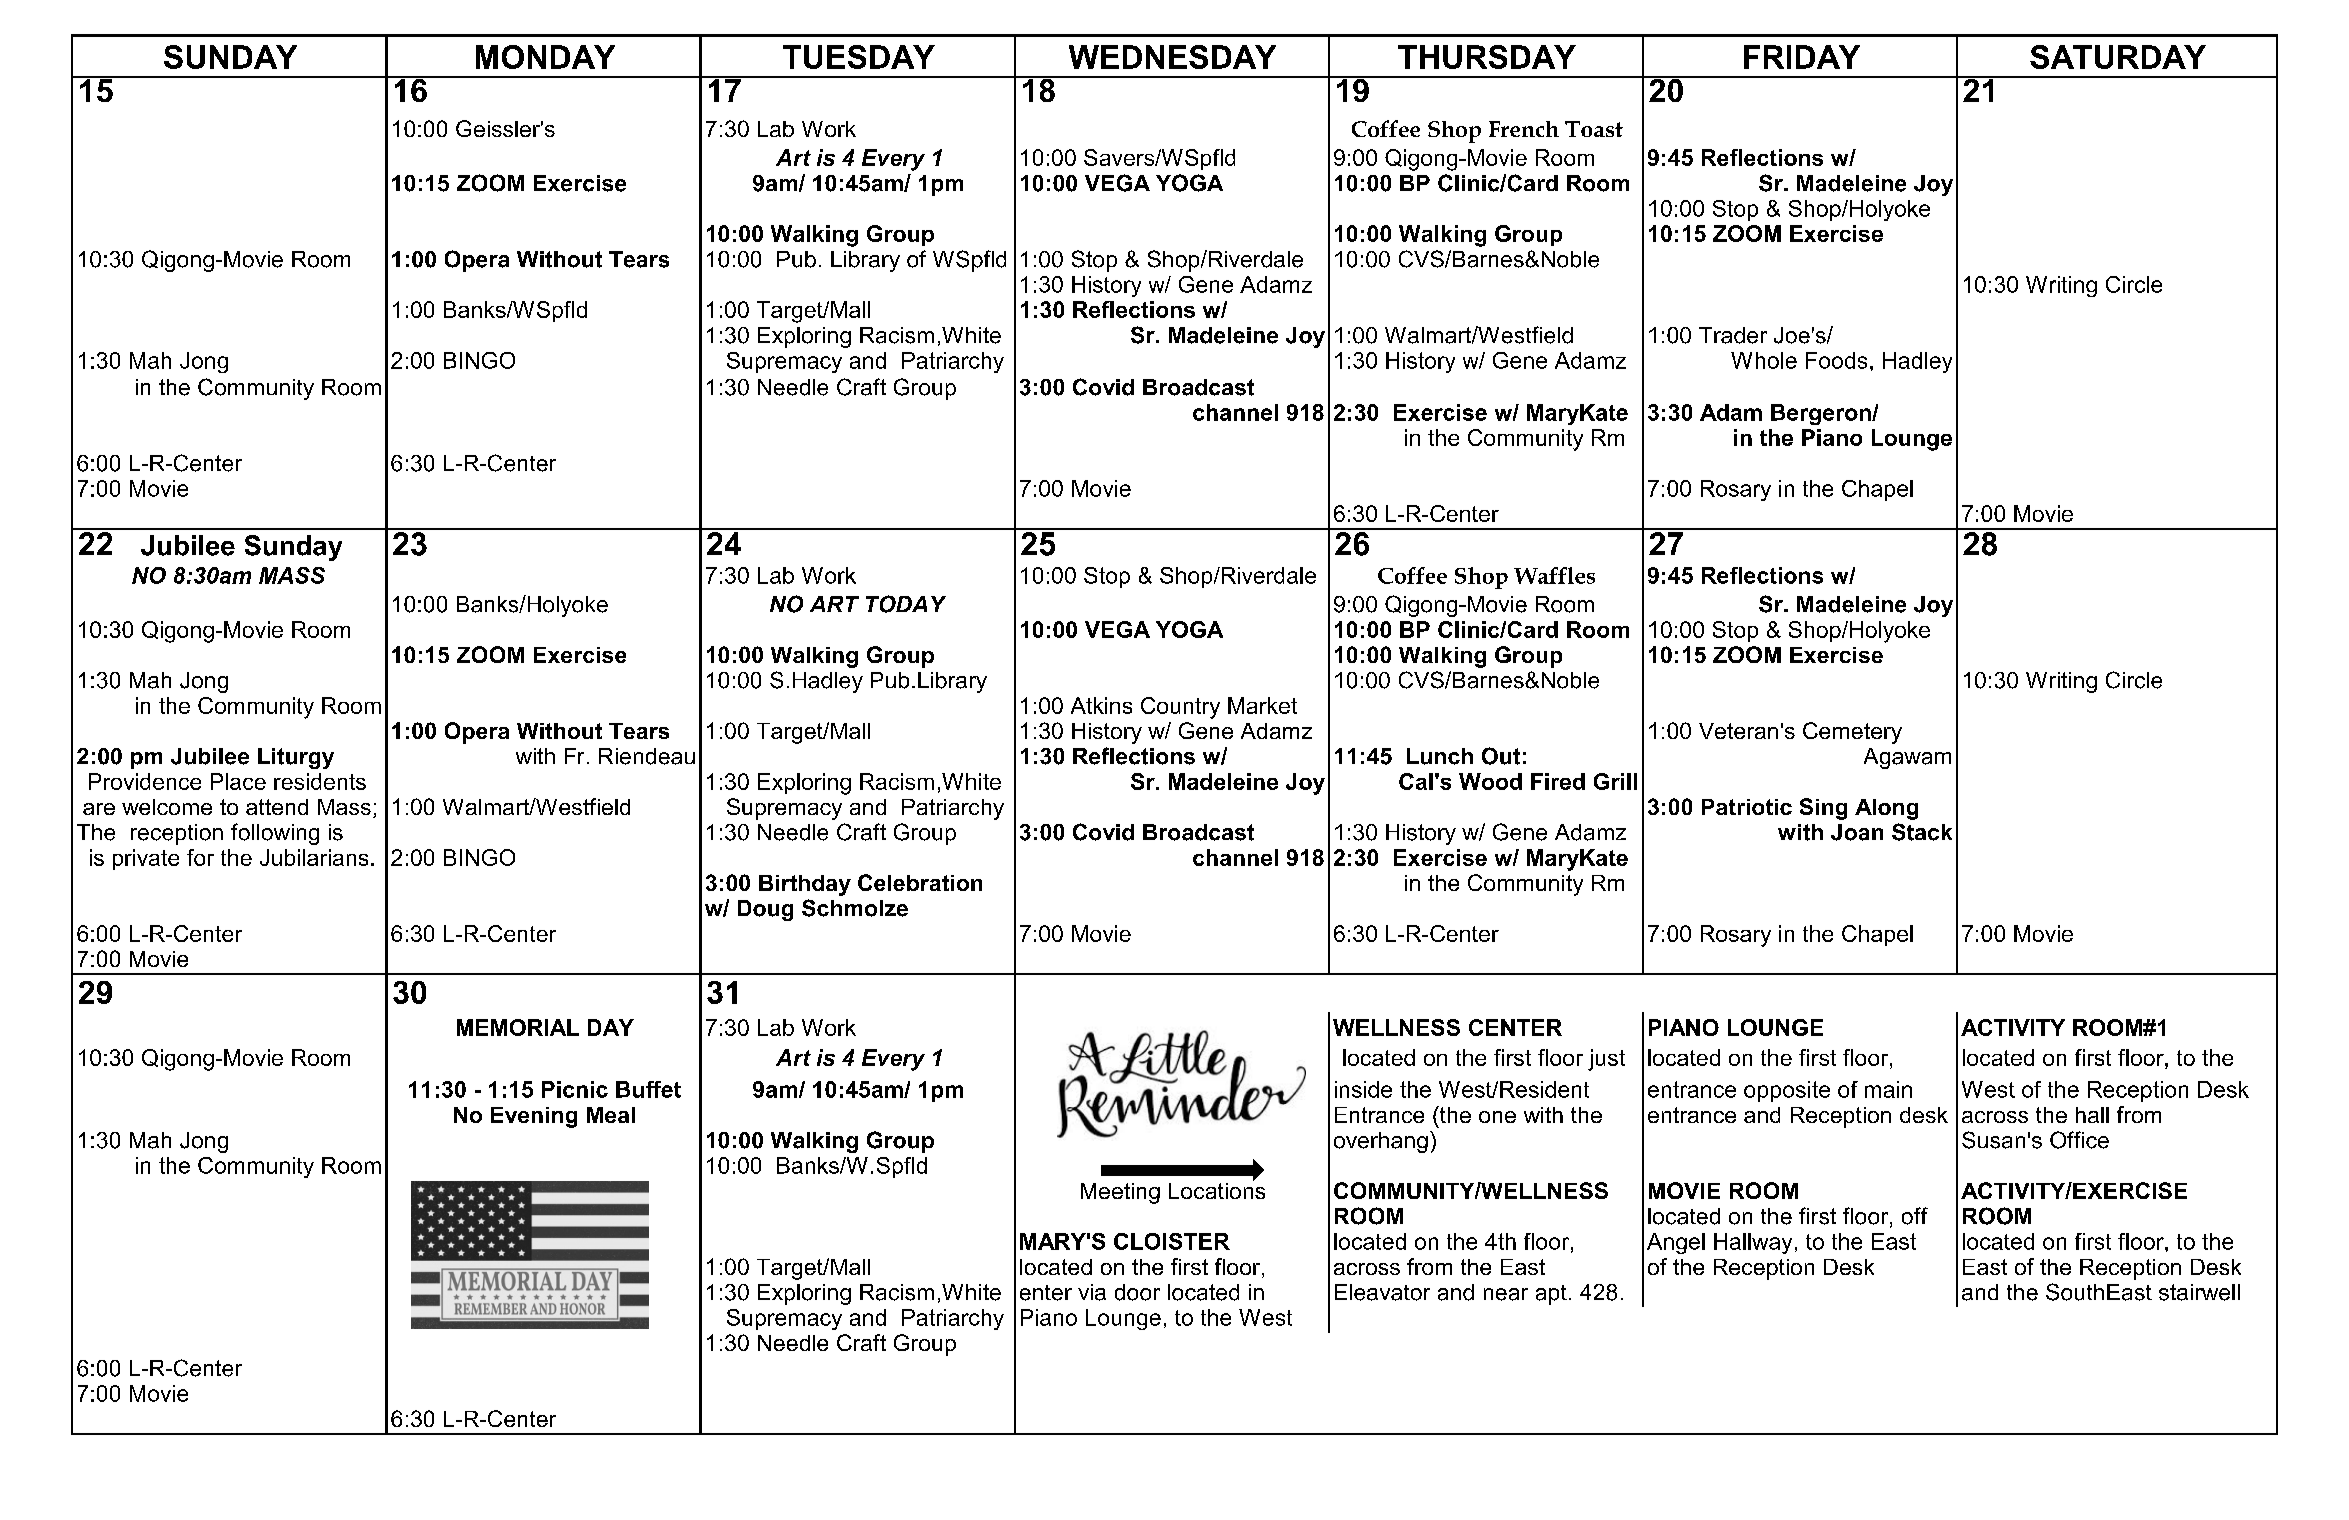  What do you see at coordinates (906, 604) in the image?
I see `TODAY` at bounding box center [906, 604].
